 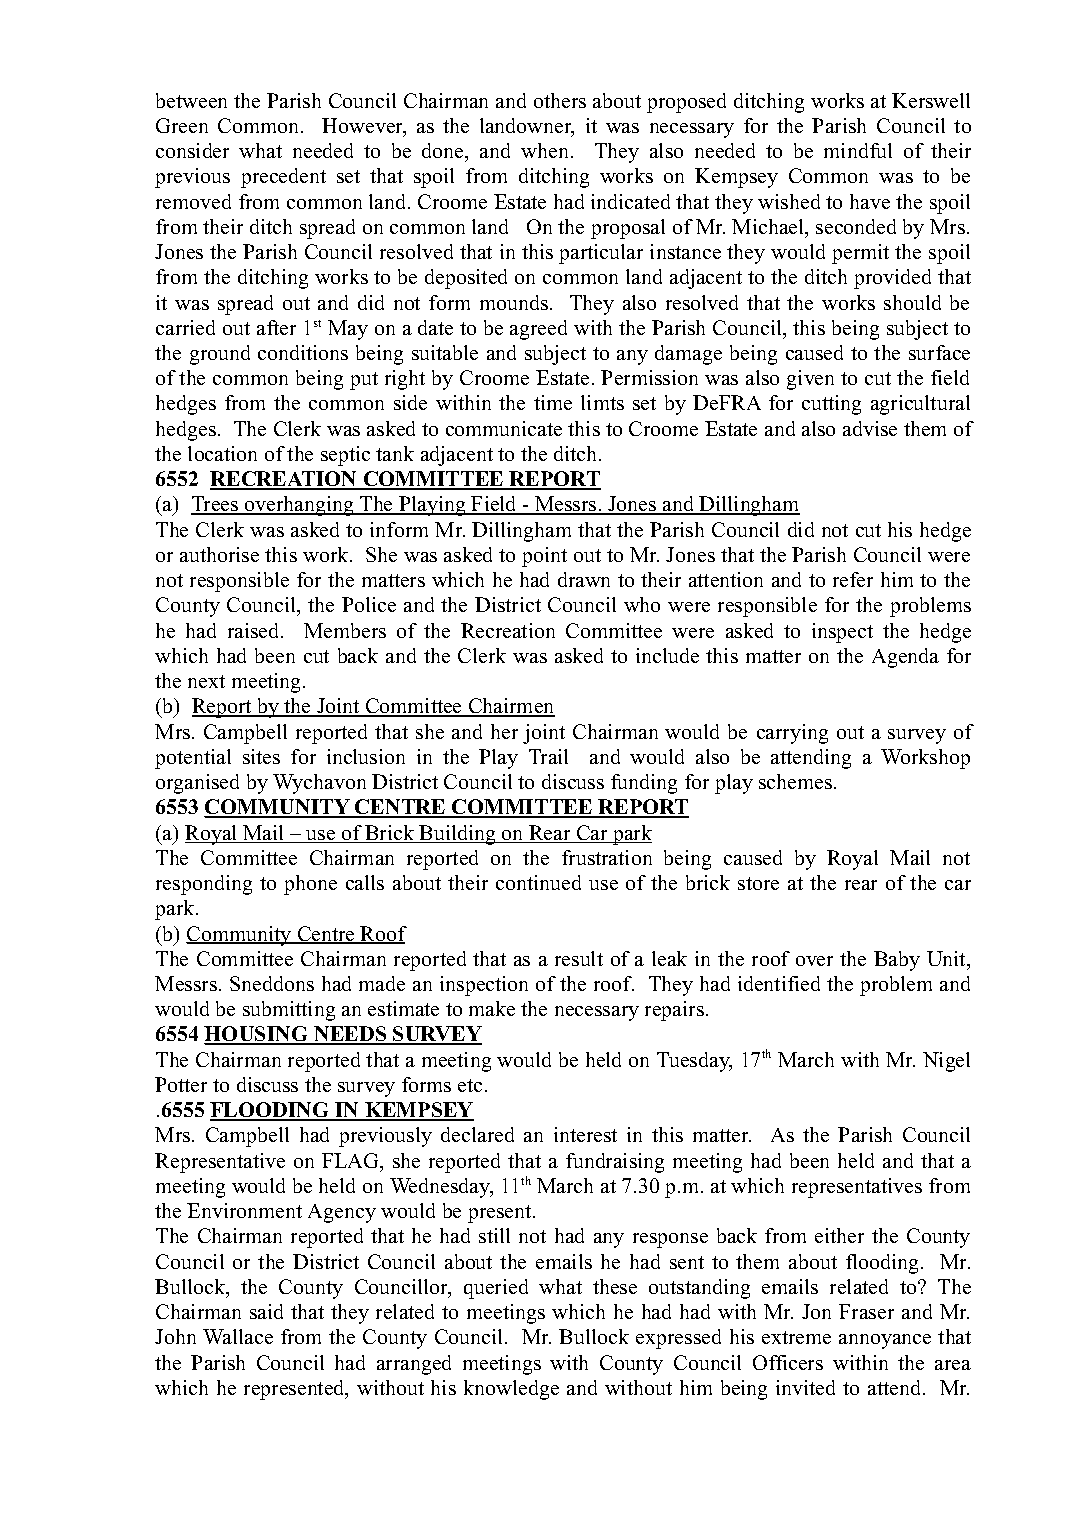 I want to click on mindful, so click(x=858, y=150).
